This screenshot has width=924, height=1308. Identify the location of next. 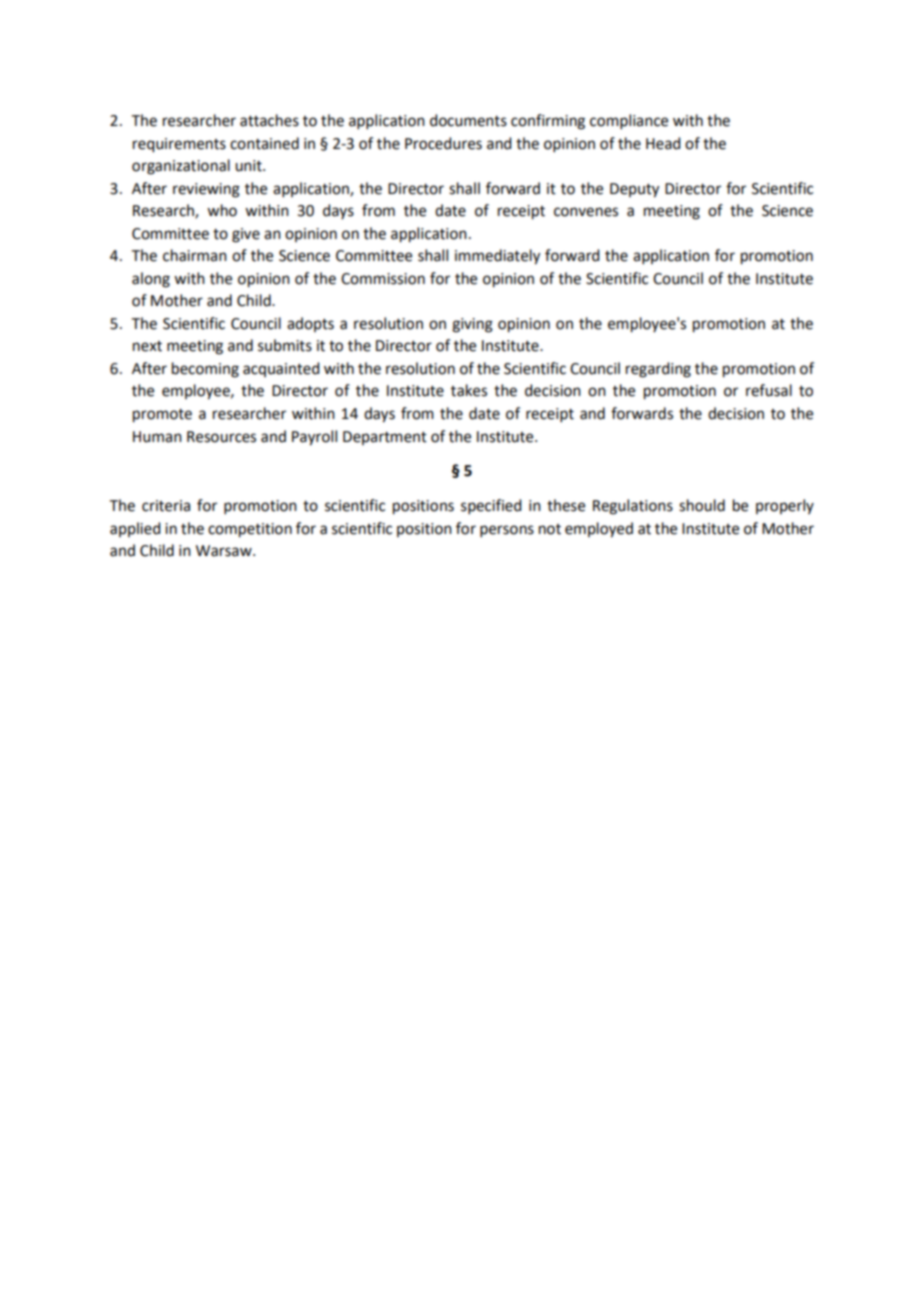
(147, 346).
